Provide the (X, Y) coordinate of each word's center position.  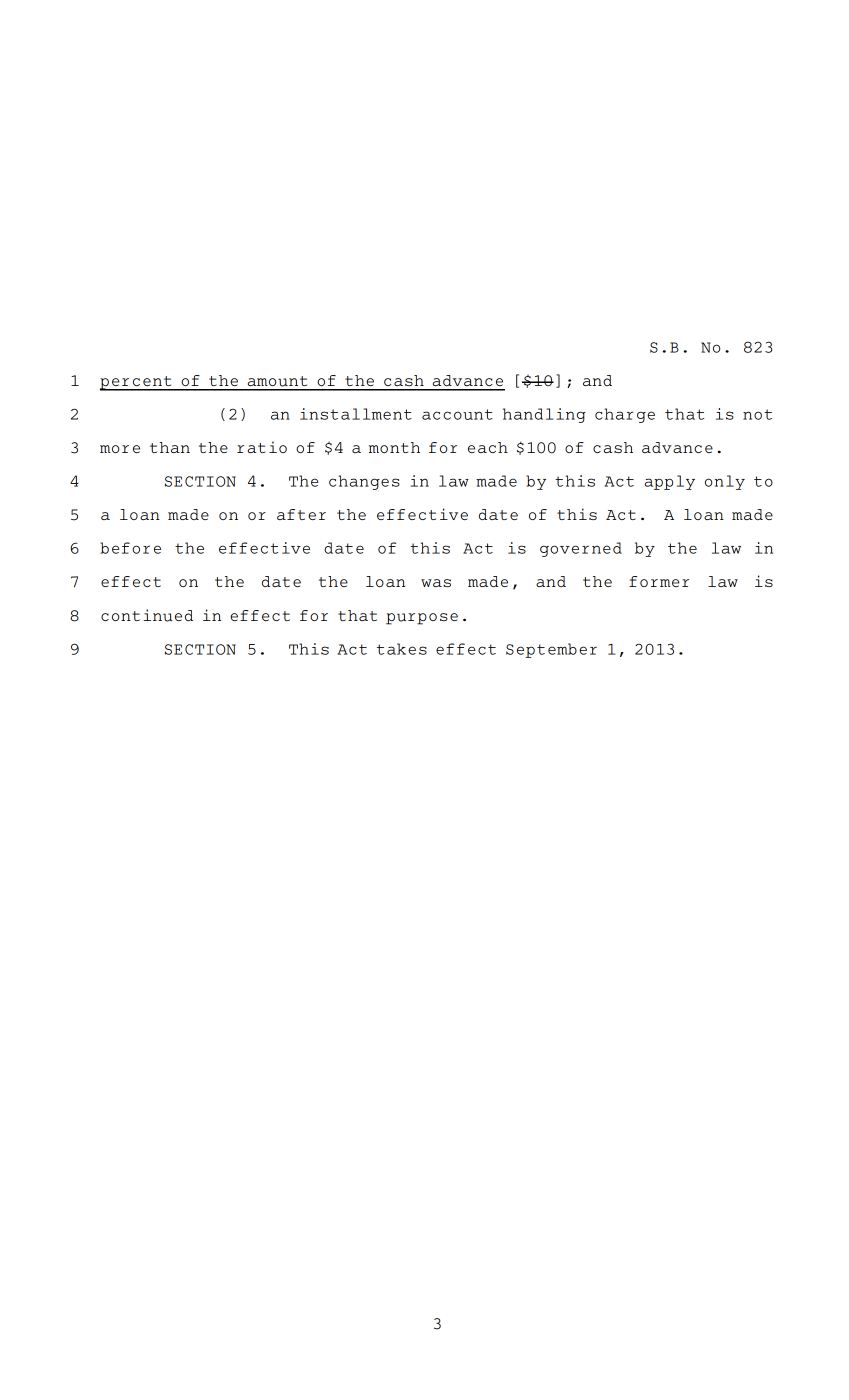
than (170, 447)
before (130, 548)
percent (137, 383)
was (436, 583)
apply (670, 482)
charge (625, 415)
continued (147, 615)
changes (364, 482)
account (457, 414)
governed (581, 549)
